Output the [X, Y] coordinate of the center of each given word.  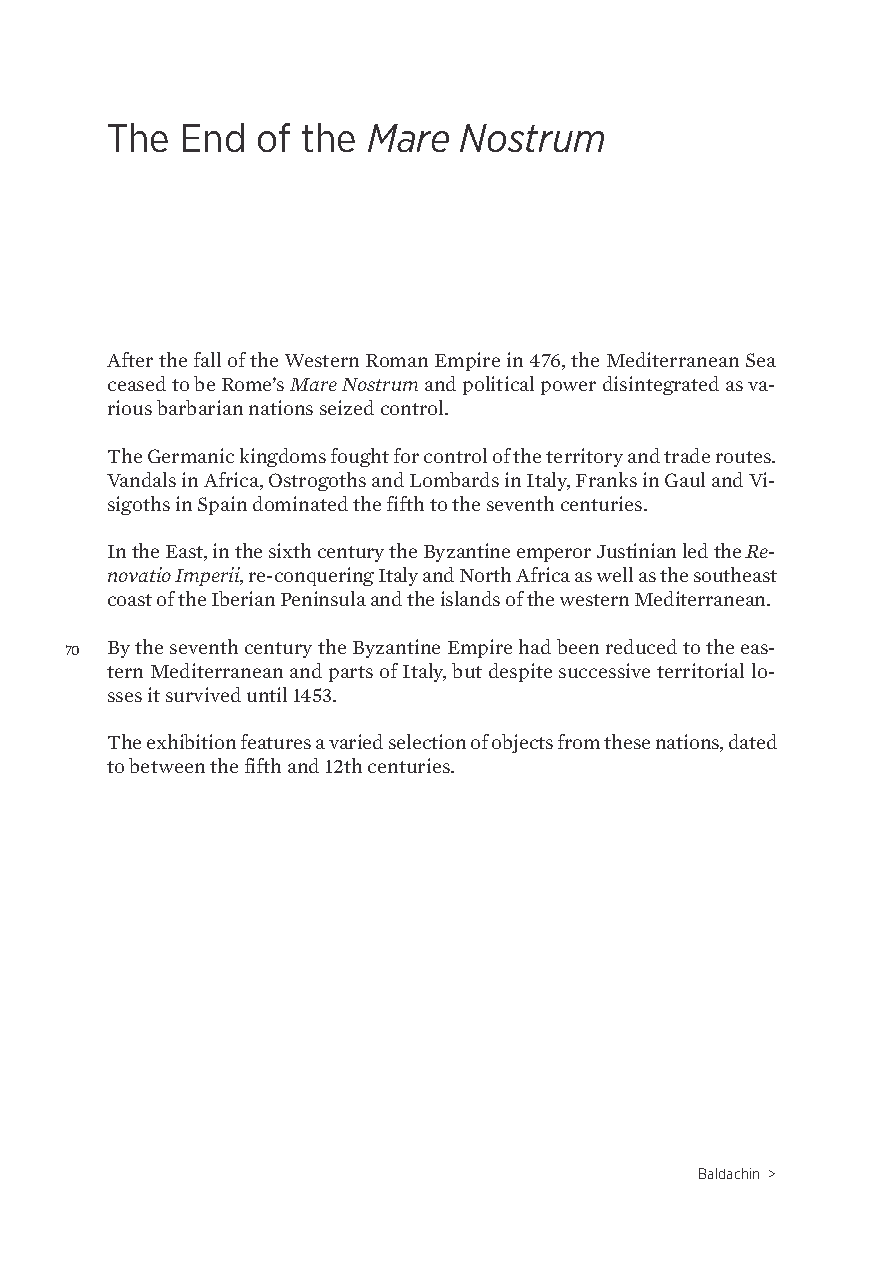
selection [427, 741]
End [213, 137]
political [498, 385]
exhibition [191, 741]
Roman [397, 360]
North [485, 574]
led [695, 550]
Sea [761, 360]
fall [207, 359]
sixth [290, 550]
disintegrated [661, 385]
